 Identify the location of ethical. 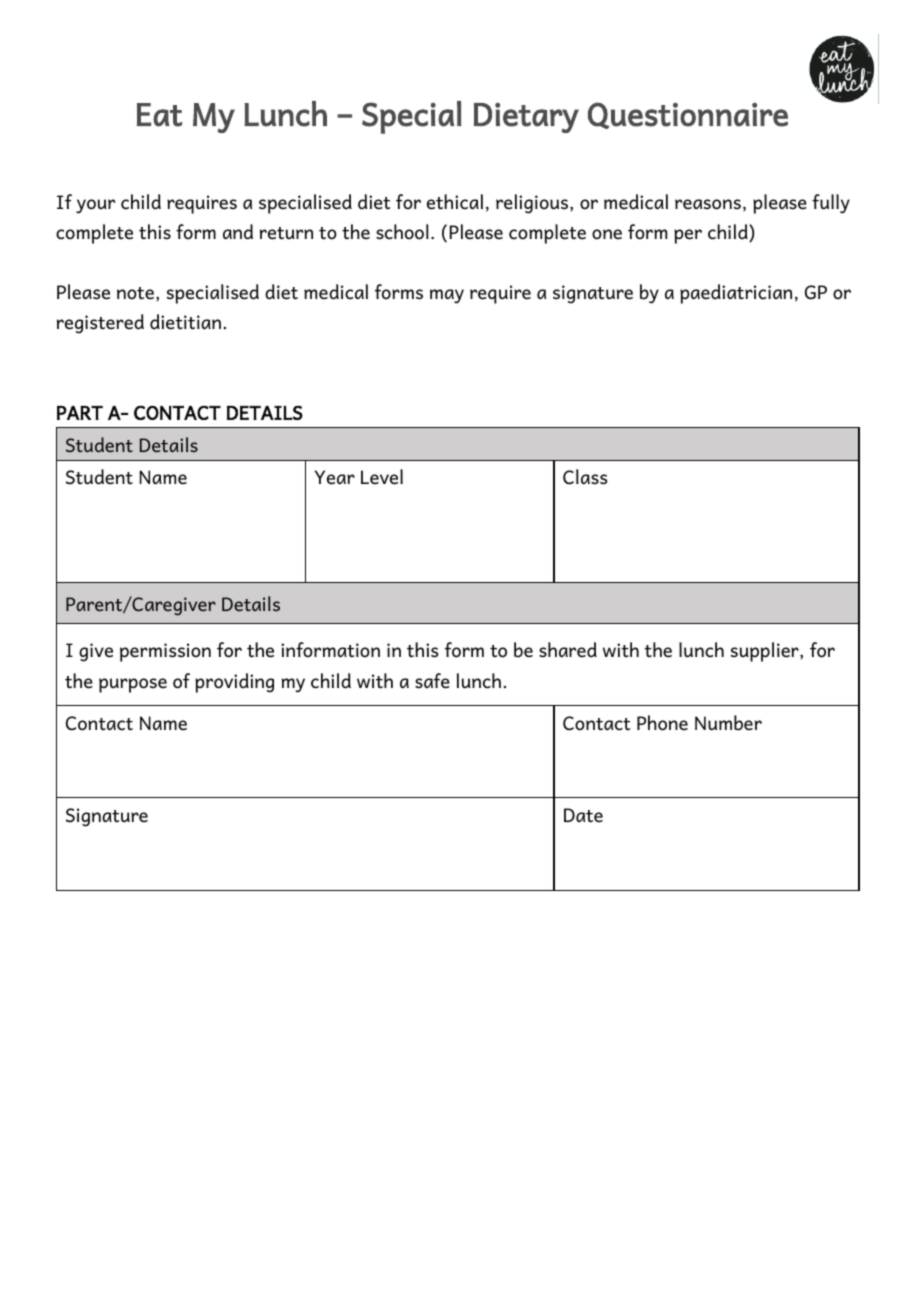
(455, 202).
